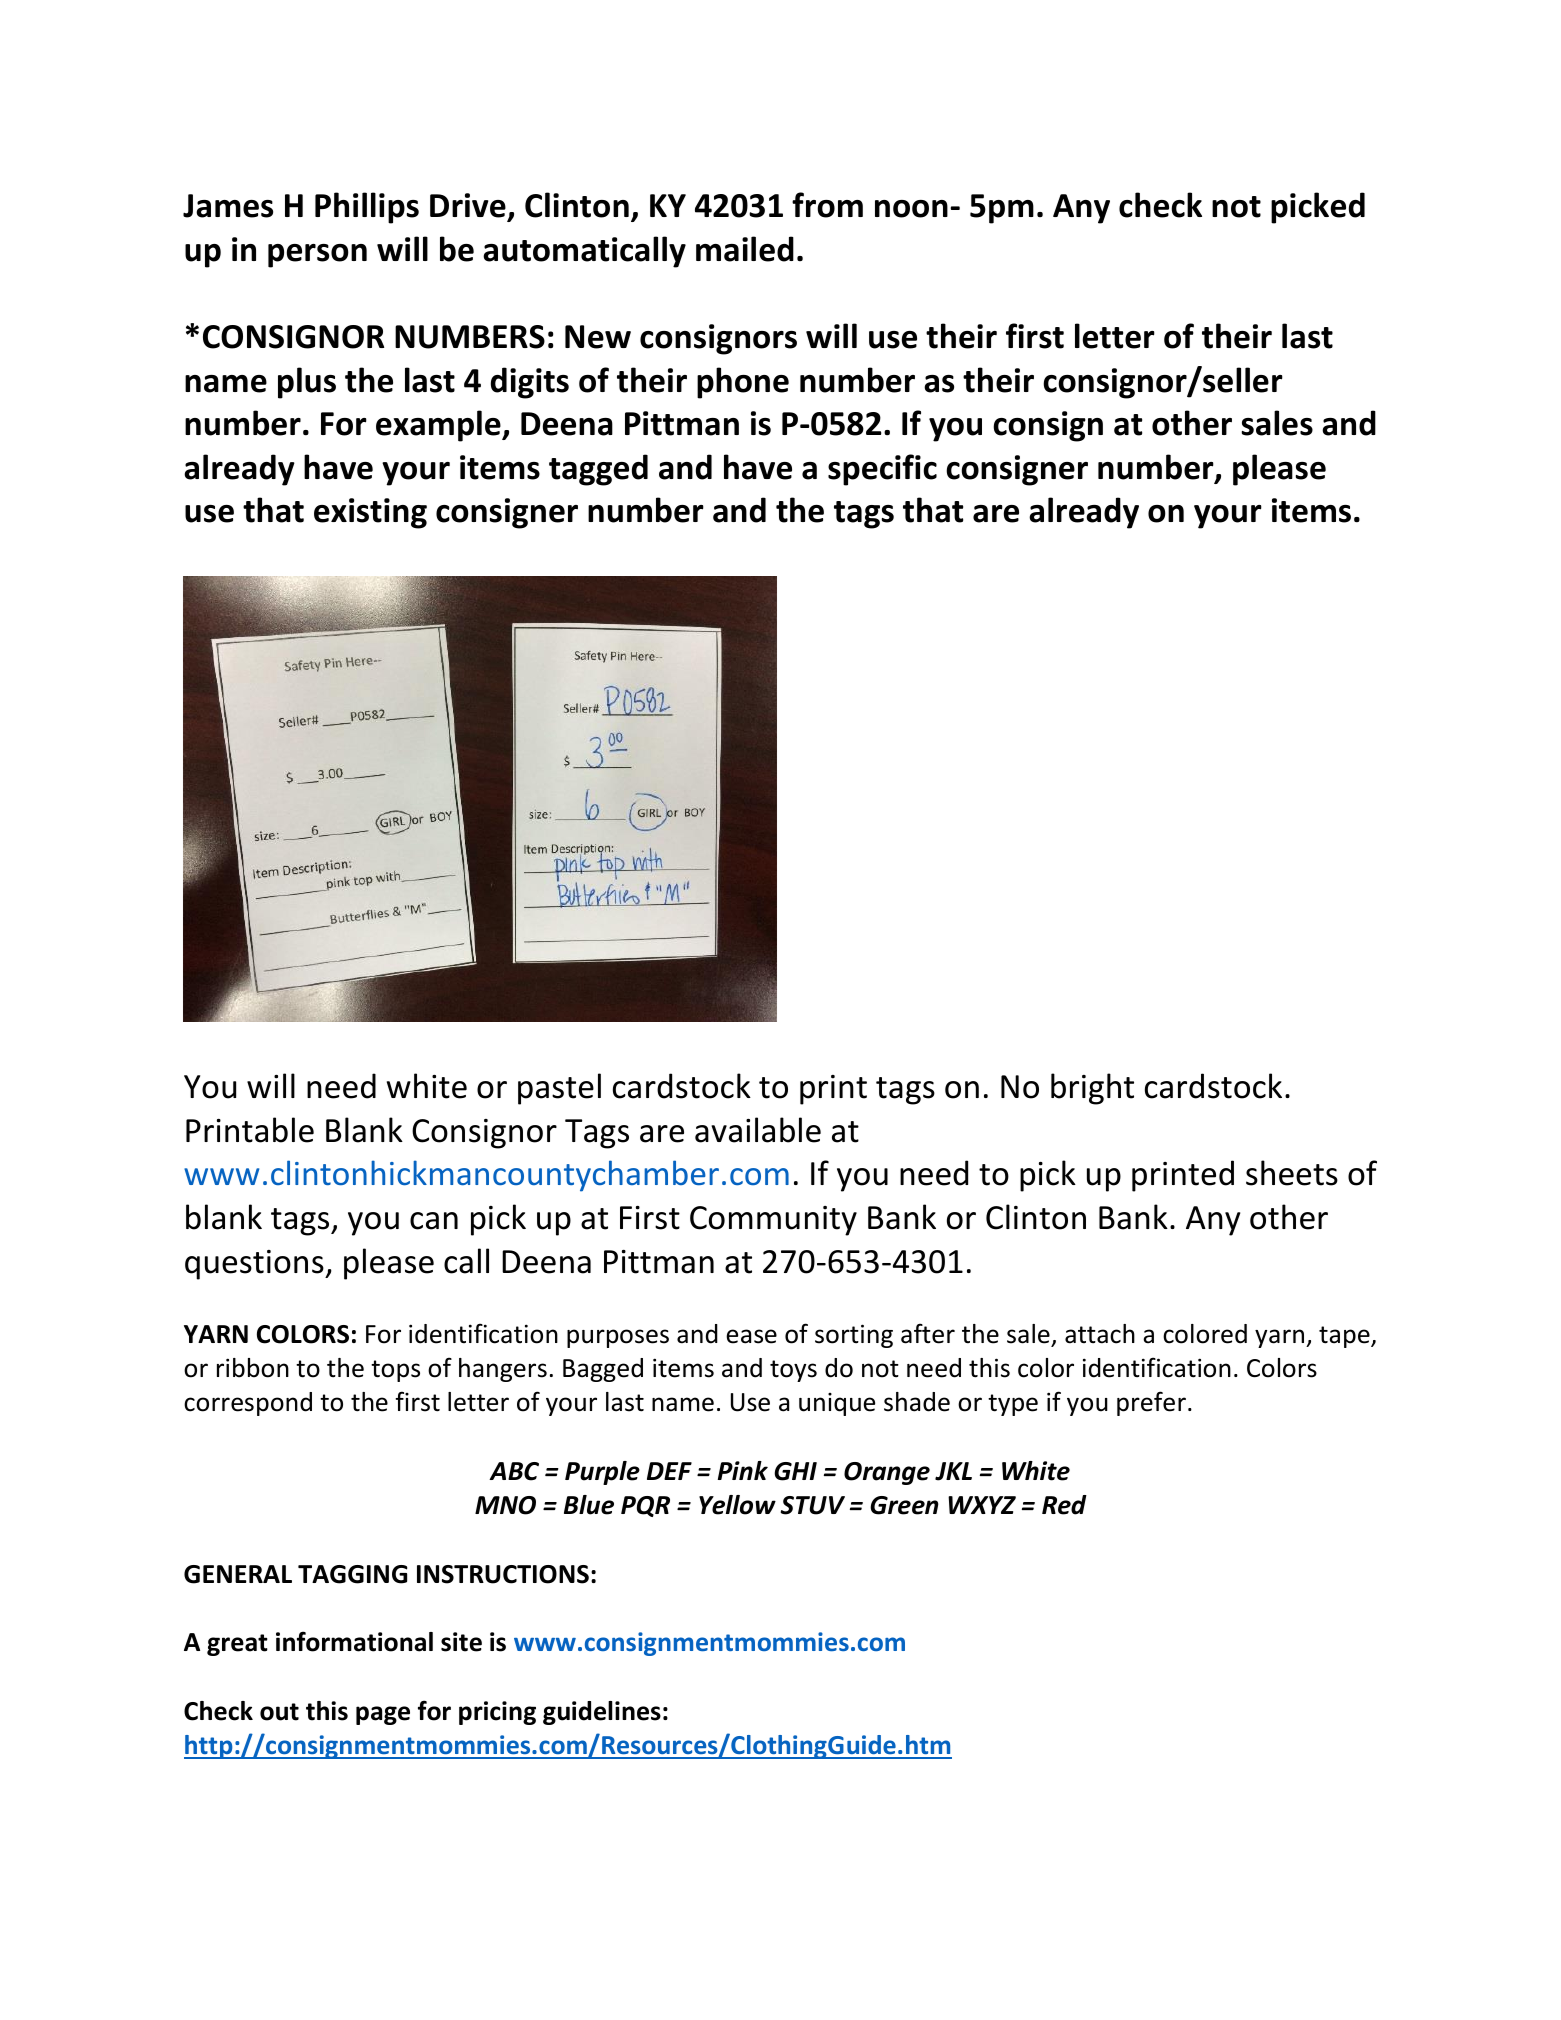 The height and width of the screenshot is (2020, 1561). What do you see at coordinates (827, 205) in the screenshot?
I see `from` at bounding box center [827, 205].
